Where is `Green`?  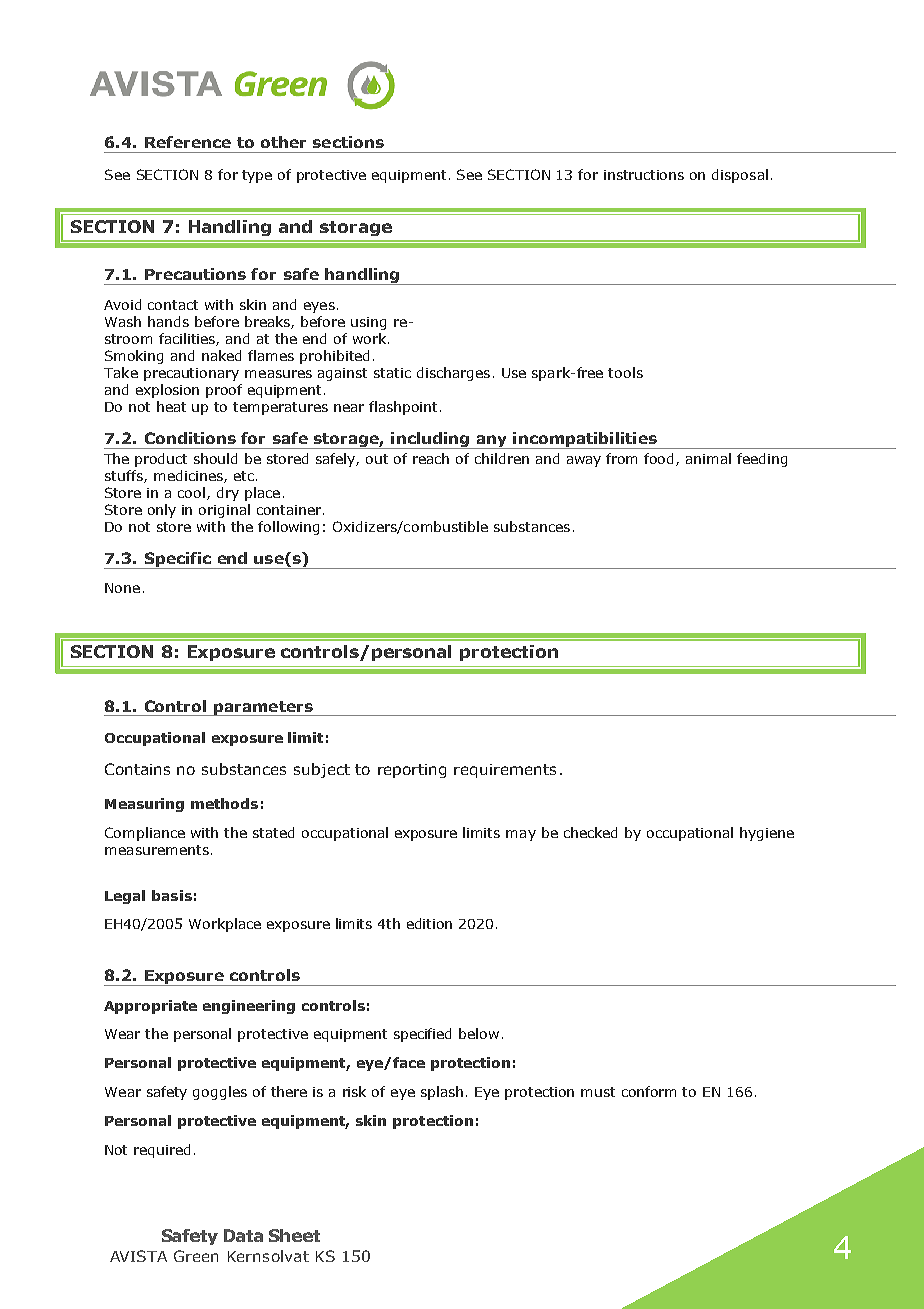
Green is located at coordinates (196, 1256).
